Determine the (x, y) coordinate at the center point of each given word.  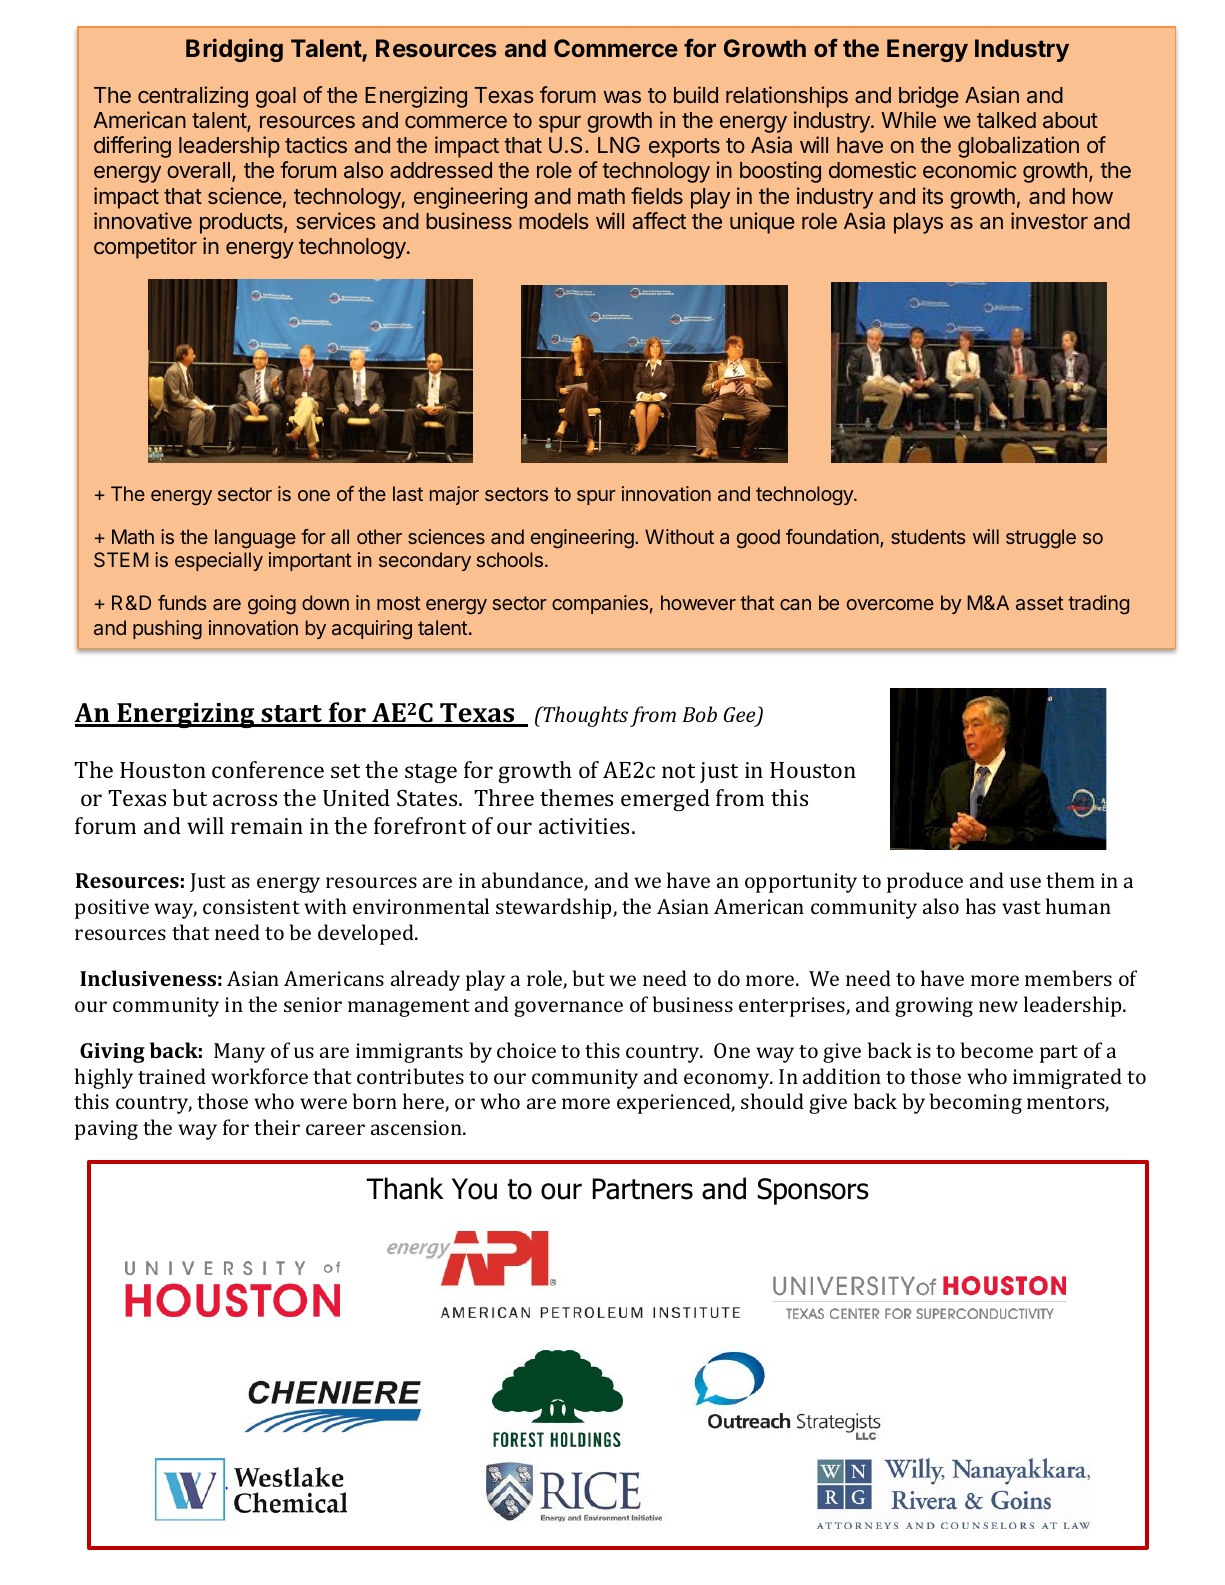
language (255, 539)
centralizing (193, 97)
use (1025, 882)
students (928, 536)
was (622, 97)
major (454, 495)
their (277, 1127)
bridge (929, 97)
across (245, 800)
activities (584, 826)
